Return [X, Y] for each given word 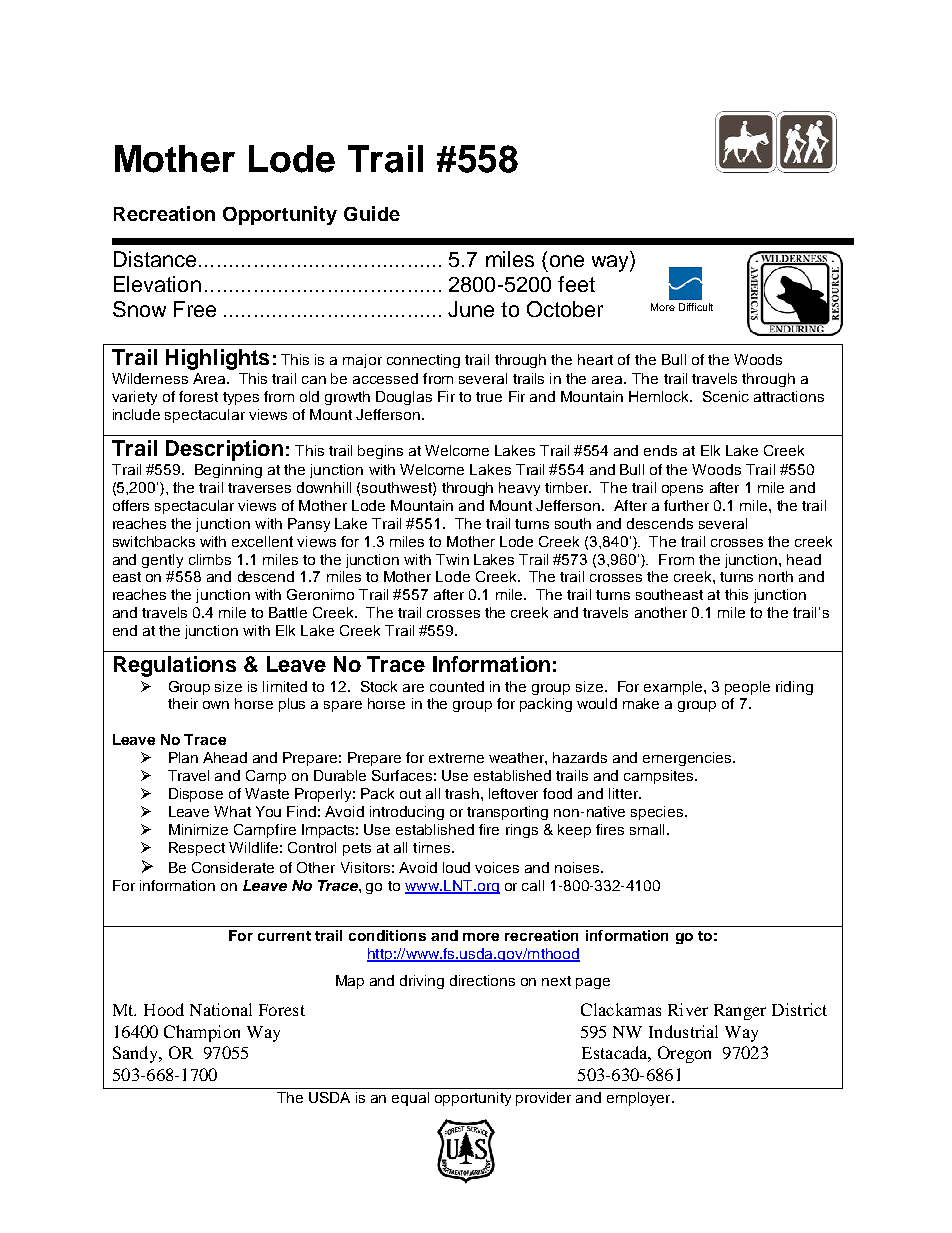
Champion [202, 1033]
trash [462, 793]
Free [195, 309]
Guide [372, 213]
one [567, 261]
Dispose [196, 795]
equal [410, 1099]
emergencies [688, 759]
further [686, 505]
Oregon [684, 1054]
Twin [452, 559]
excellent [262, 541]
